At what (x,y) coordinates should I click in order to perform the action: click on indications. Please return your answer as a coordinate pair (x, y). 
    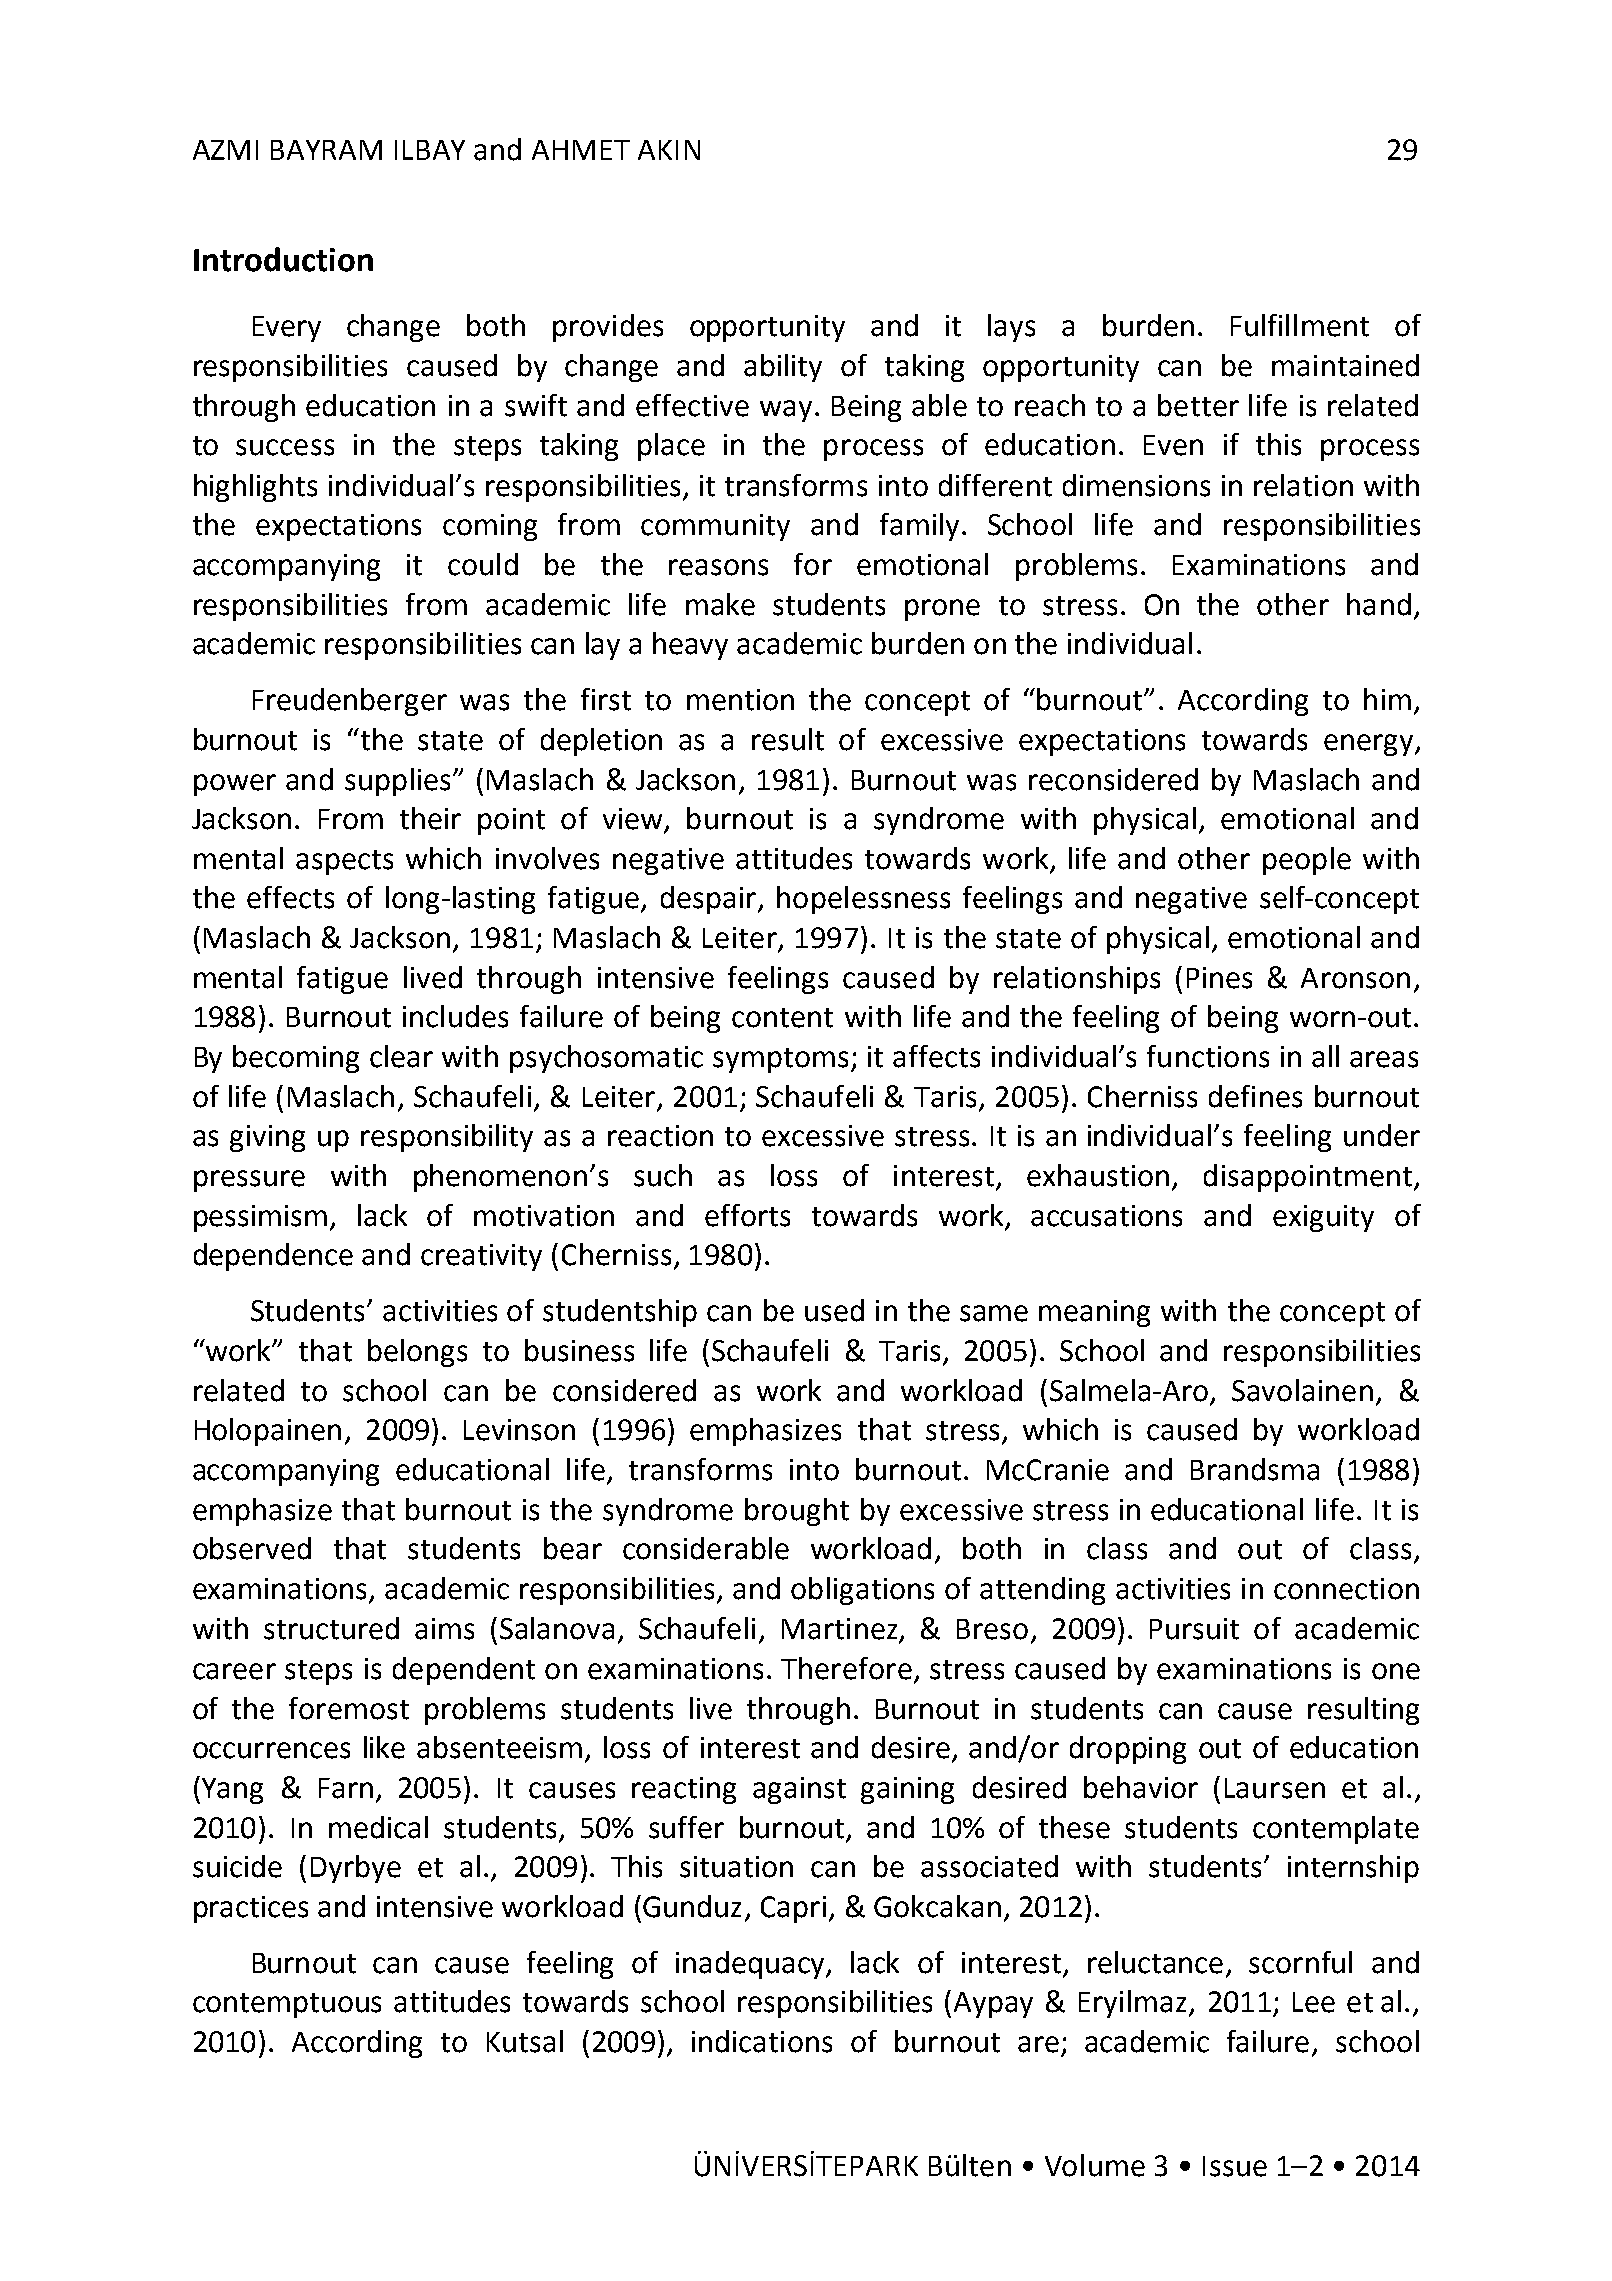
    Looking at the image, I should click on (762, 2041).
